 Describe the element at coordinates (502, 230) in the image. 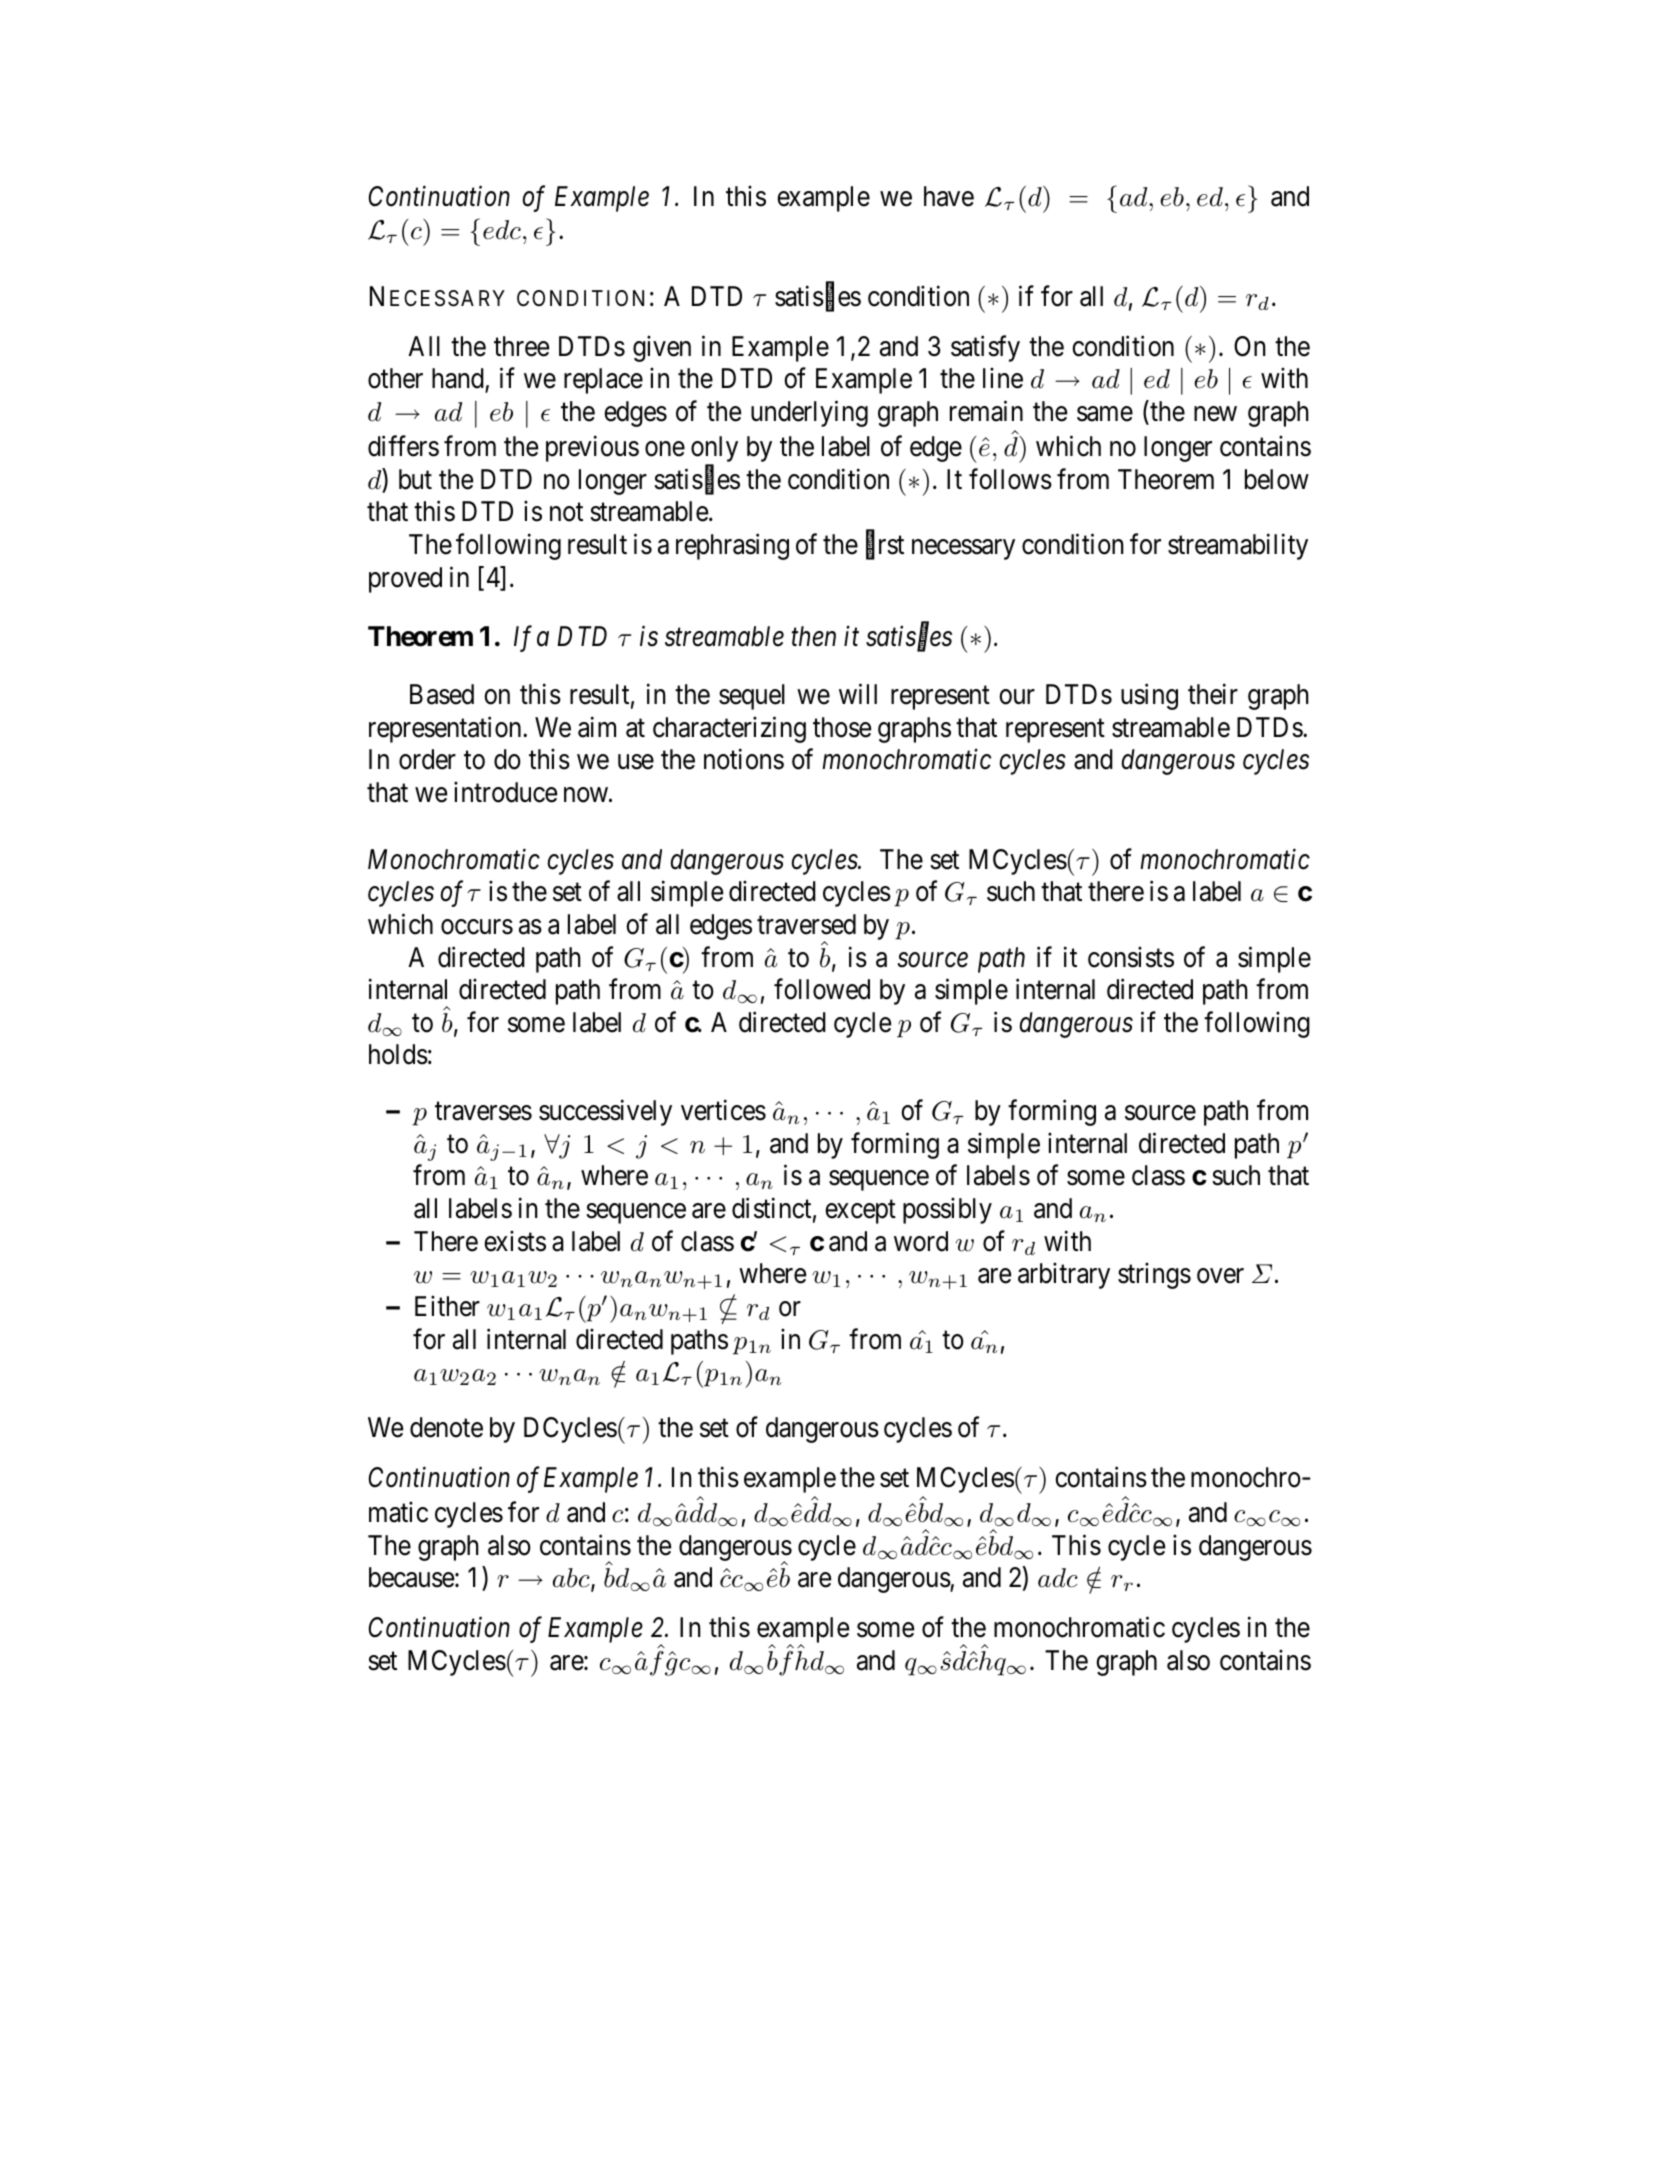

I see `edc` at that location.
